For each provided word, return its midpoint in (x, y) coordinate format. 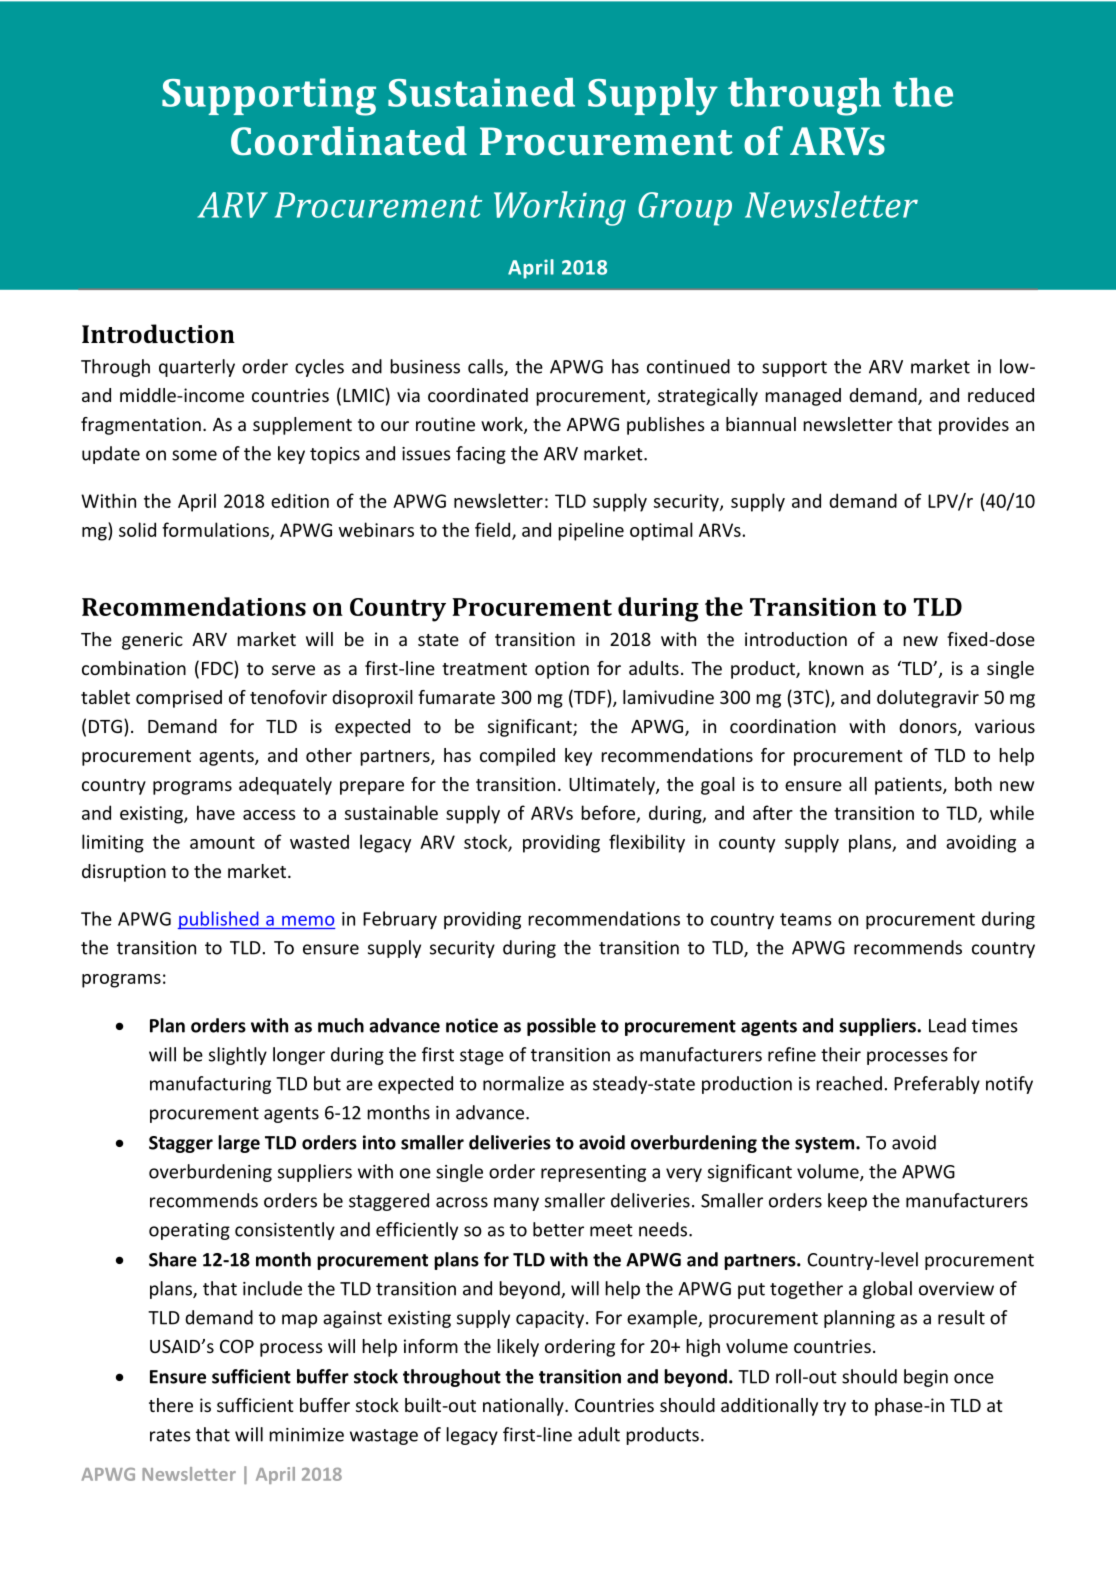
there (171, 1405)
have (216, 812)
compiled (517, 757)
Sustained (481, 92)
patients (909, 786)
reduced (1001, 395)
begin (926, 1378)
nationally (524, 1407)
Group (685, 209)
